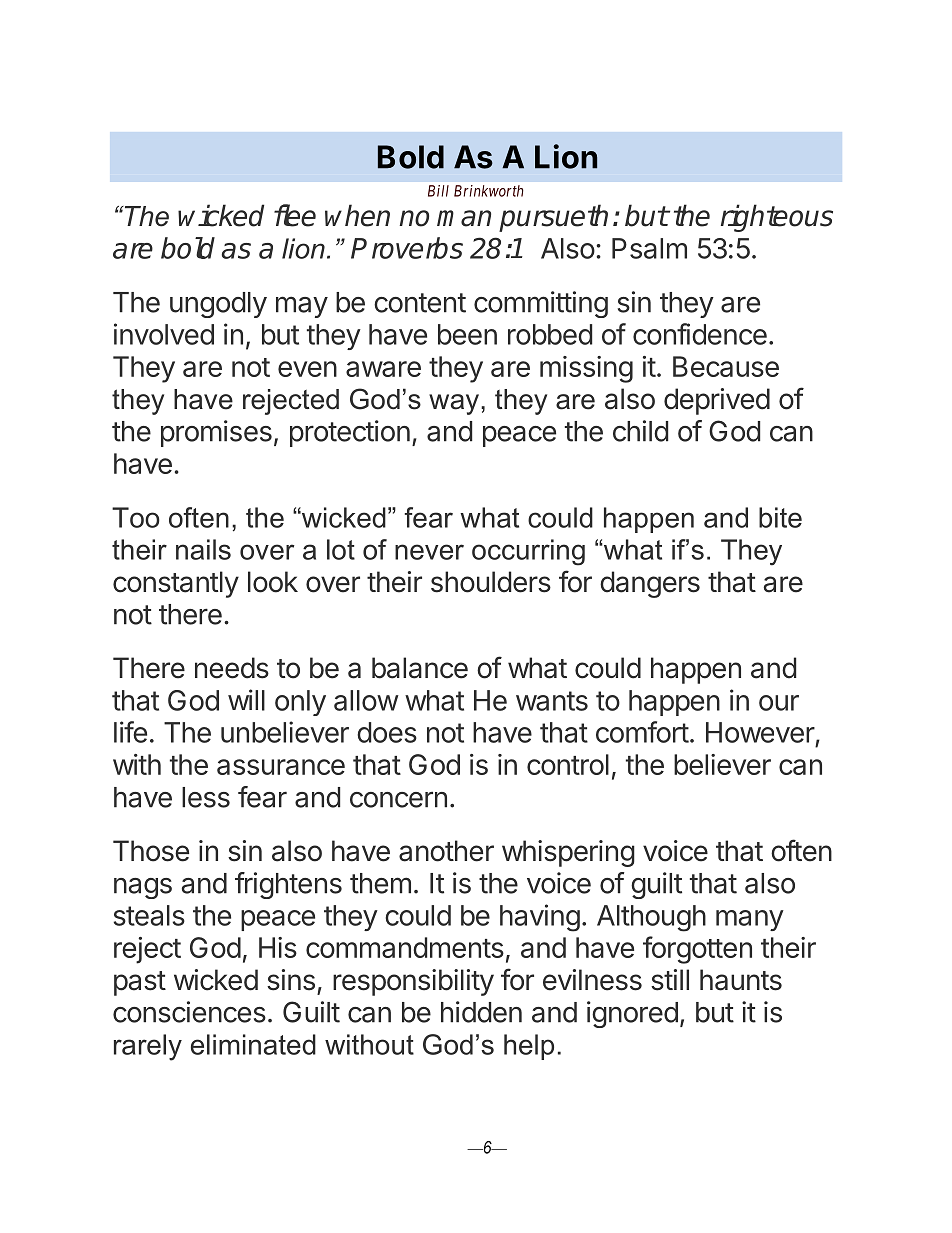 The width and height of the screenshot is (952, 1233). What do you see at coordinates (295, 215) in the screenshot?
I see `flee` at bounding box center [295, 215].
